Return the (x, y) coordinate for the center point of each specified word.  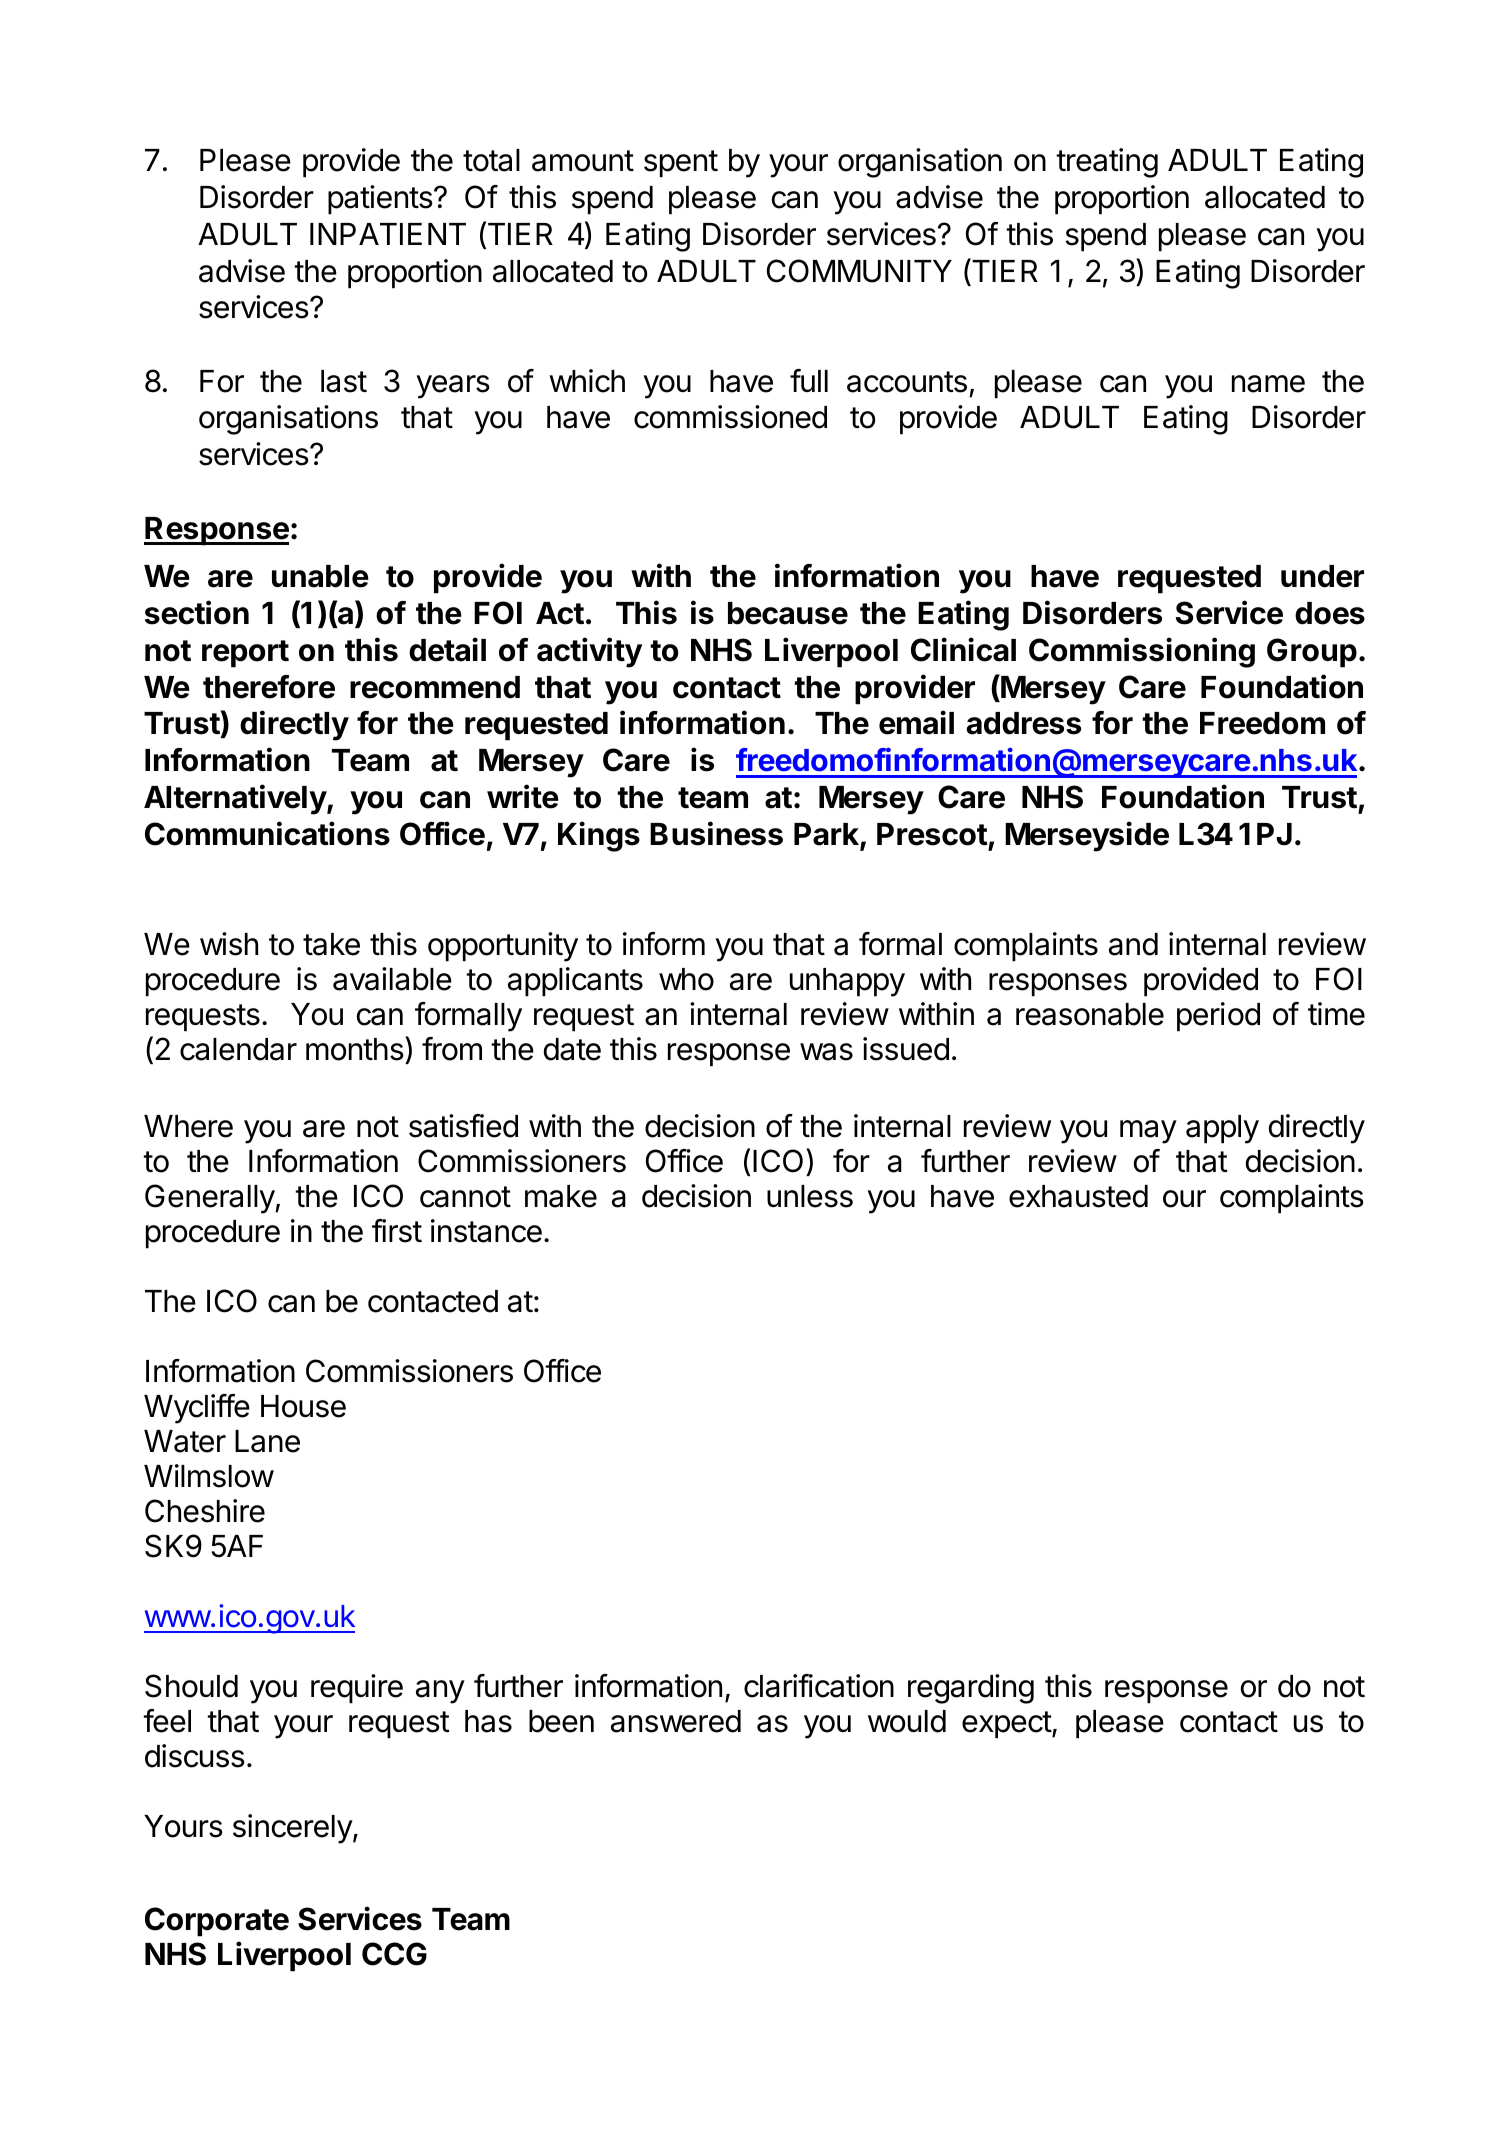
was (826, 1052)
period (1218, 1017)
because (788, 613)
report (245, 654)
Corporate (217, 1922)
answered (676, 1721)
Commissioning (1142, 652)
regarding (971, 1689)
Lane (267, 1441)
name (1268, 384)
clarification (819, 1686)
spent (681, 164)
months (355, 1049)
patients (380, 200)
